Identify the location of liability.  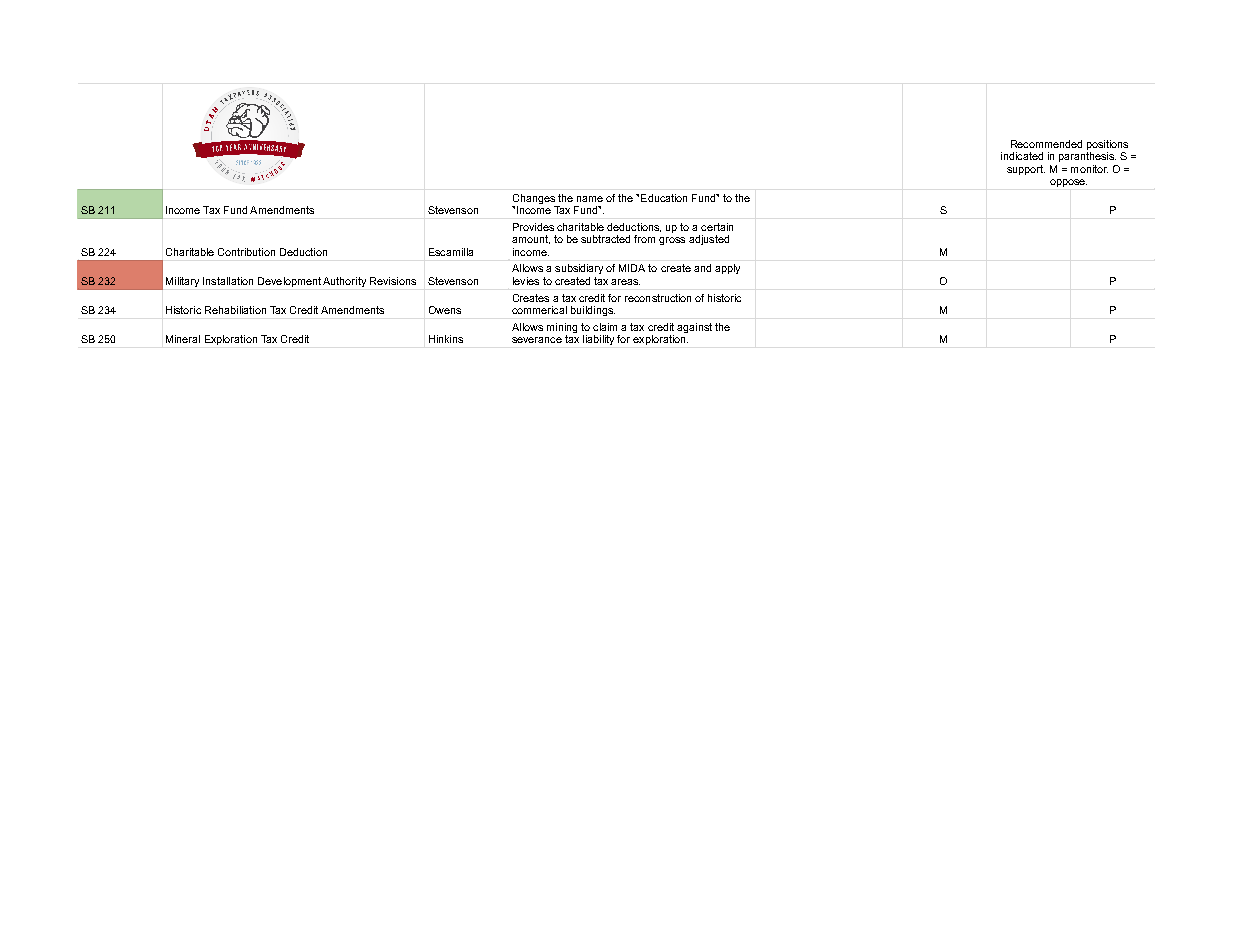
(598, 340).
